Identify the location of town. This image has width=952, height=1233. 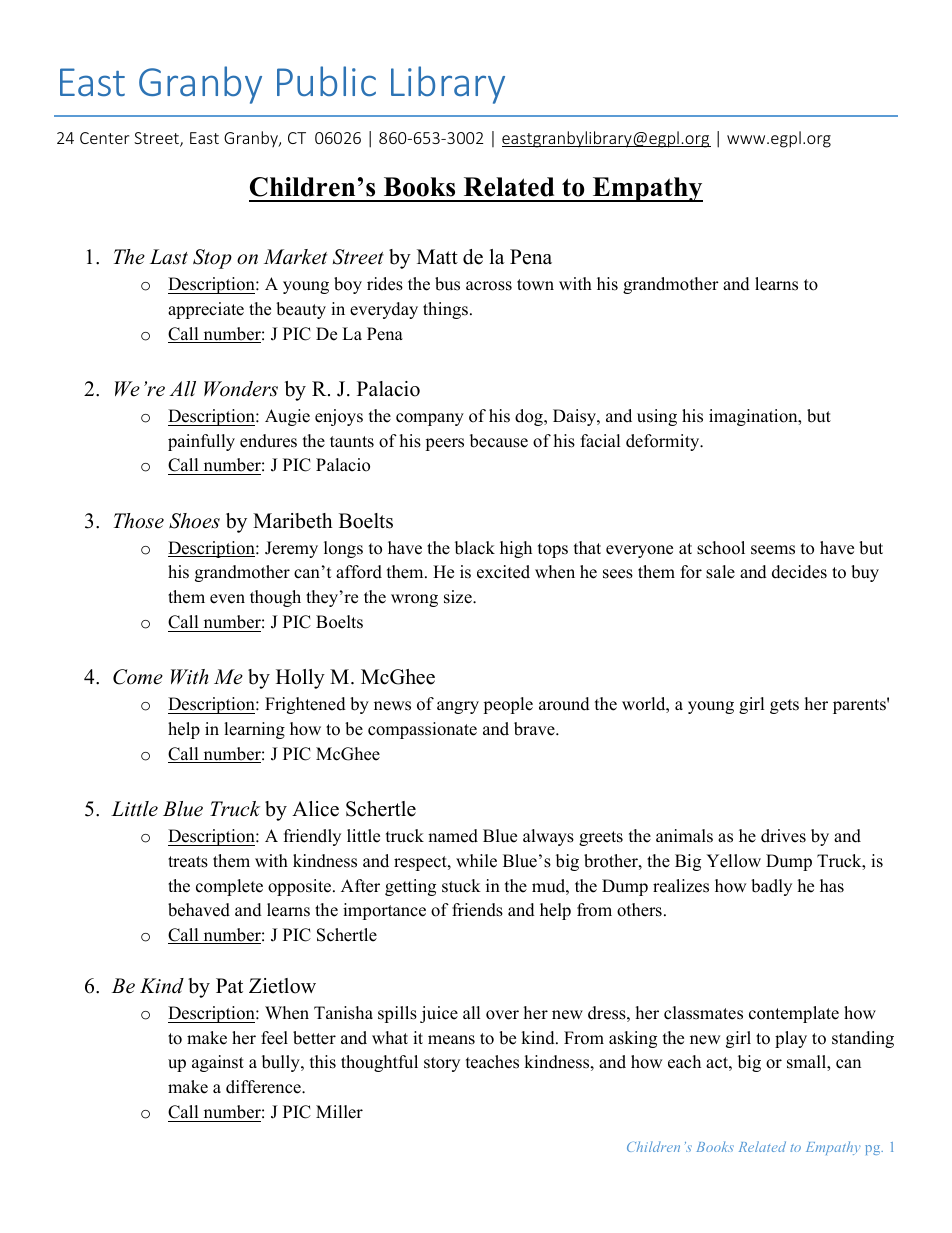
(535, 285).
